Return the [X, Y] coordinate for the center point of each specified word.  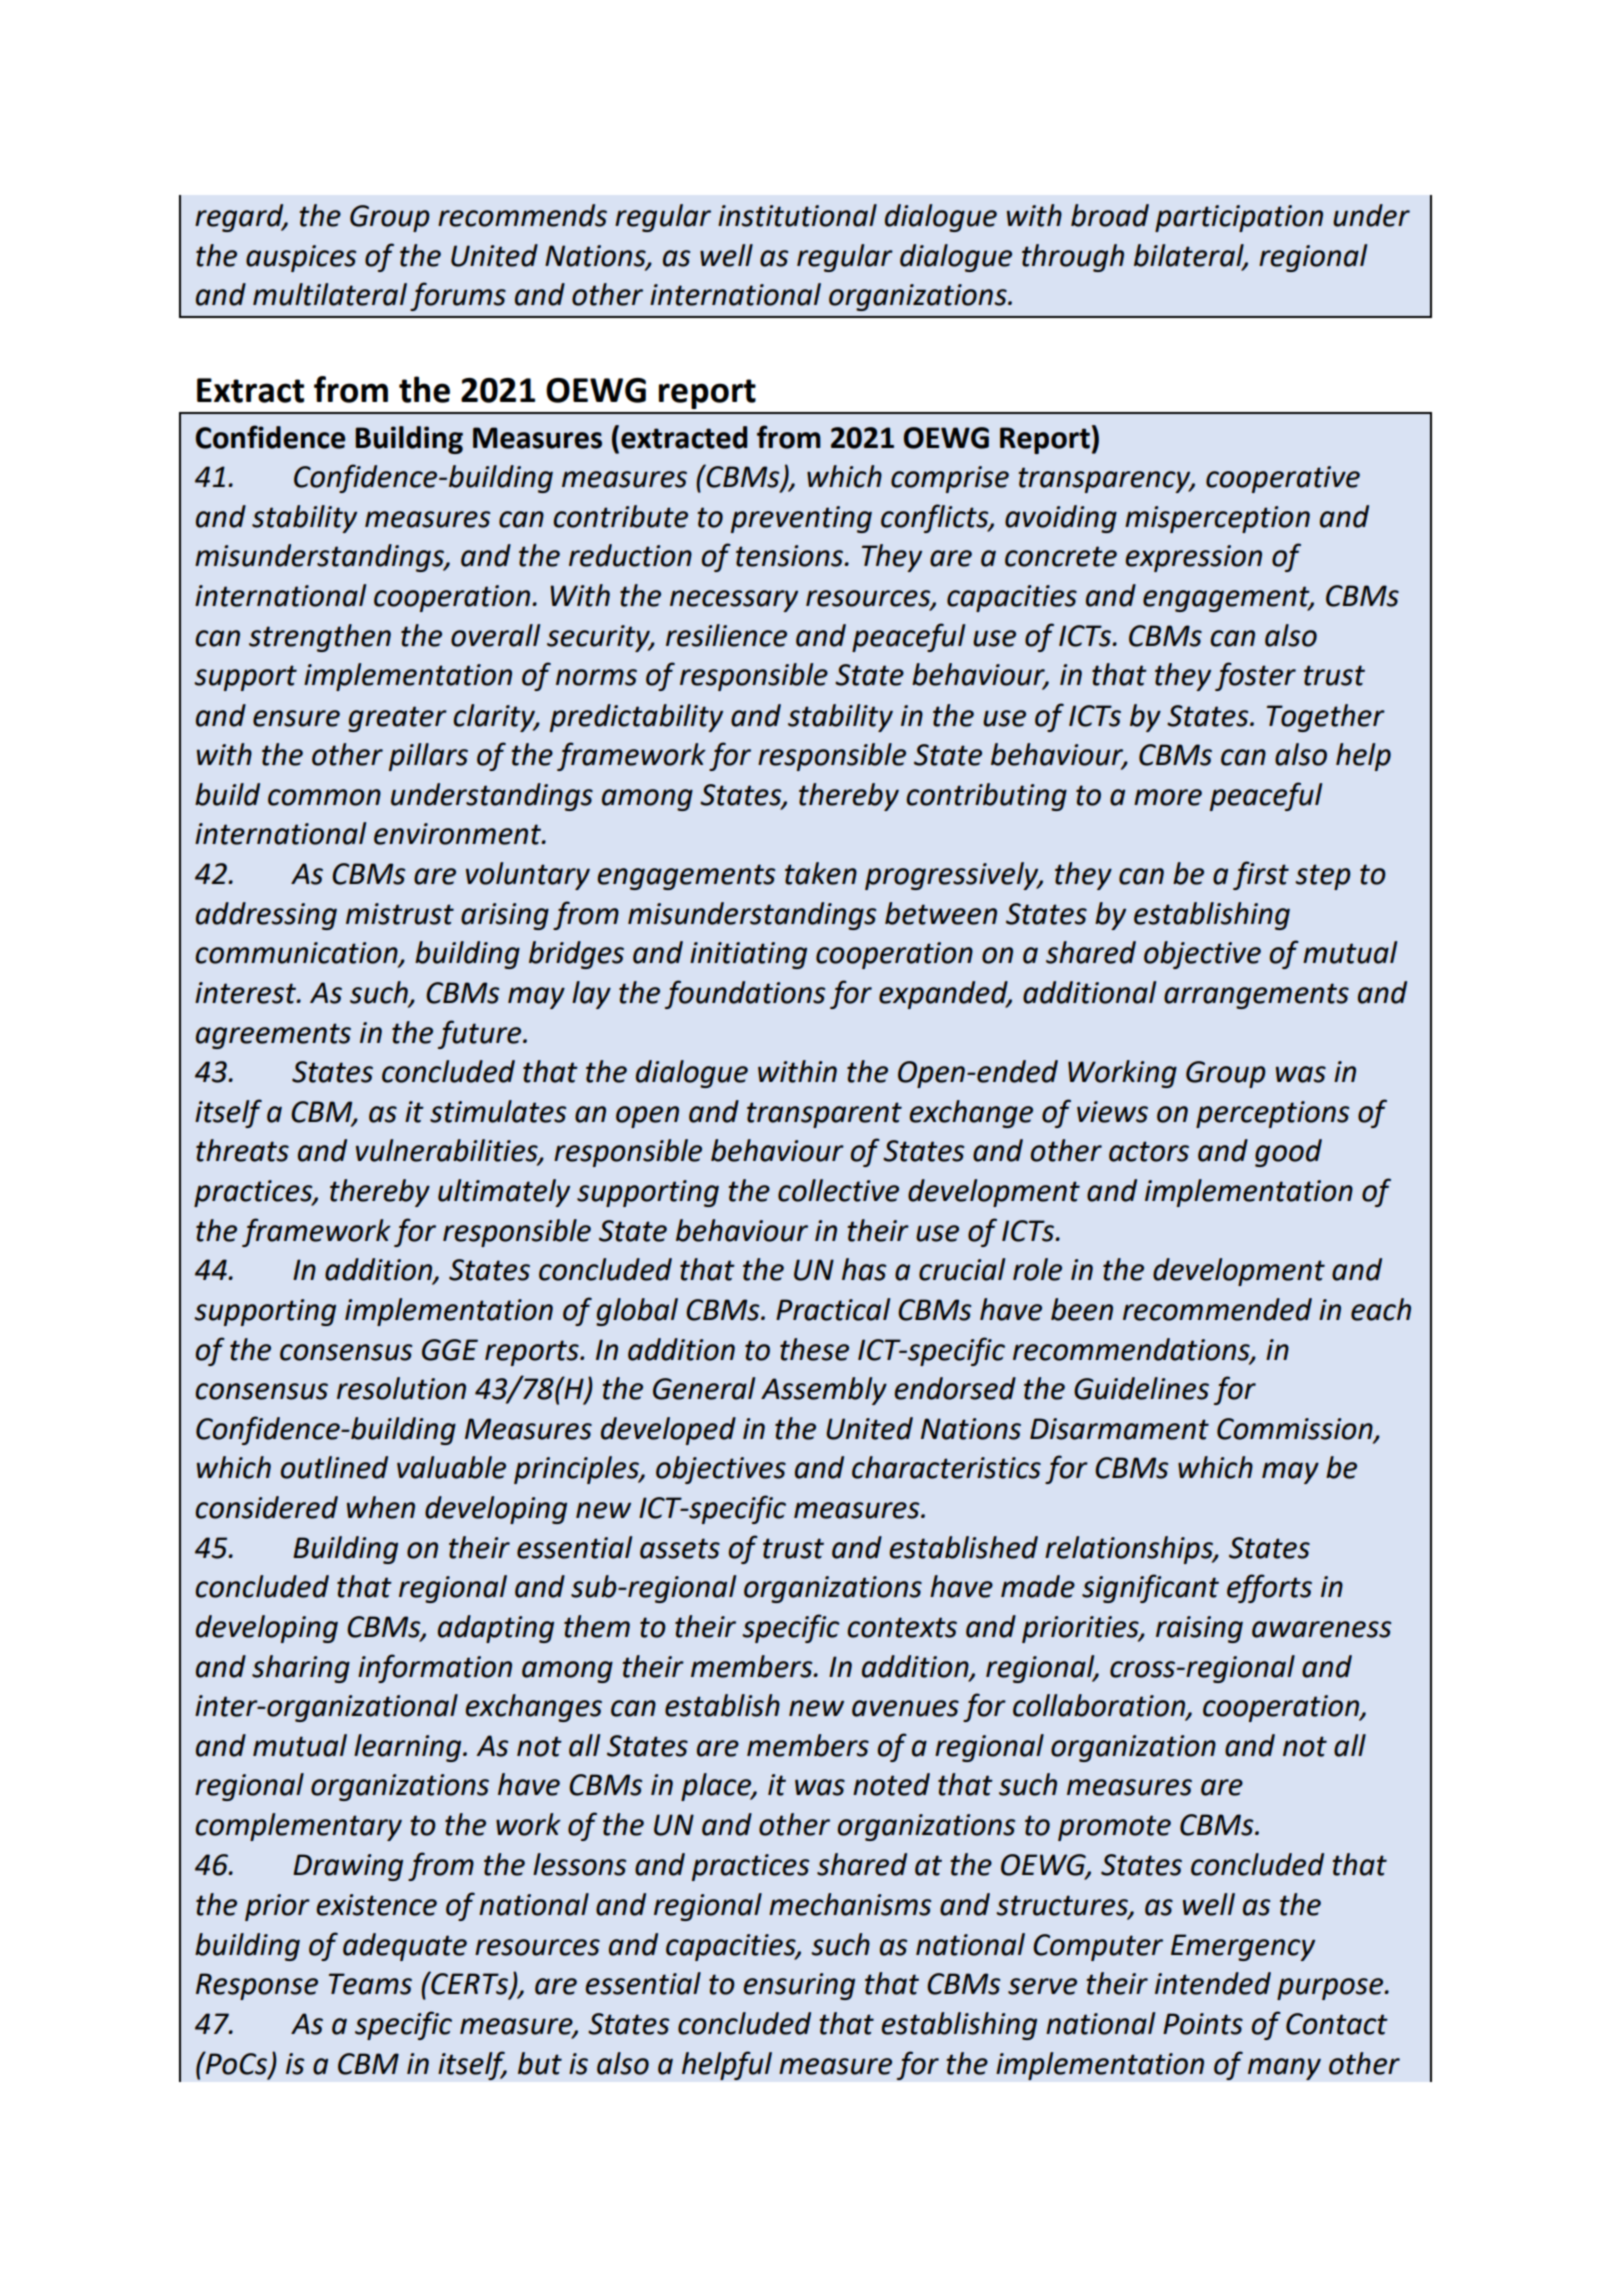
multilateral [330, 294]
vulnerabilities [448, 1151]
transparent [824, 1115]
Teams [370, 1984]
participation [1239, 218]
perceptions [1272, 1114]
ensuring [799, 1986]
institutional [797, 215]
